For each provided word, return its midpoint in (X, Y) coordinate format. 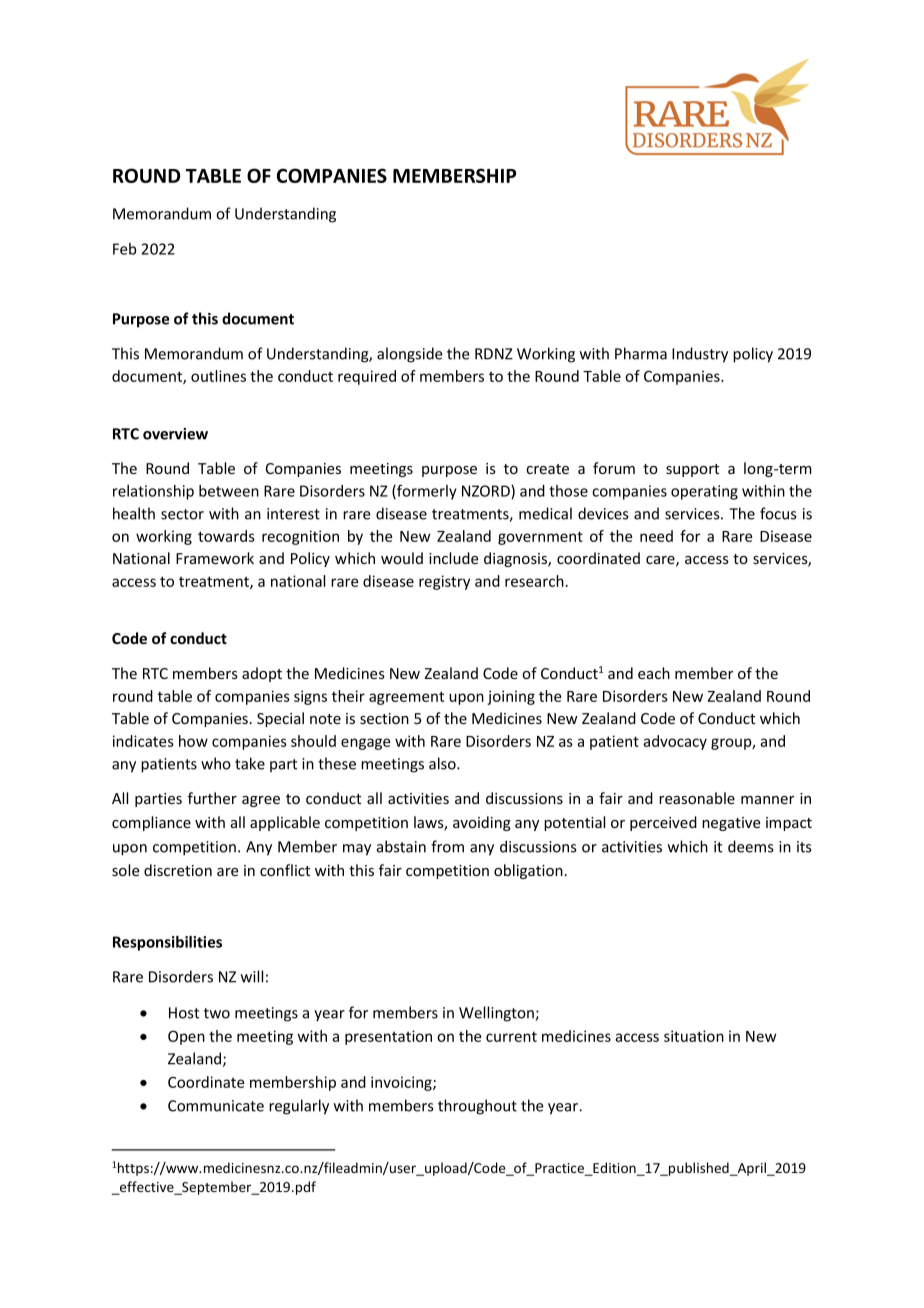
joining (511, 697)
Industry (700, 355)
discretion (178, 870)
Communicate (216, 1106)
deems (750, 846)
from (447, 846)
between (229, 491)
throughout (477, 1107)
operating (704, 492)
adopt (262, 674)
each (654, 673)
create (547, 469)
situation (694, 1036)
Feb (125, 249)
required (367, 377)
